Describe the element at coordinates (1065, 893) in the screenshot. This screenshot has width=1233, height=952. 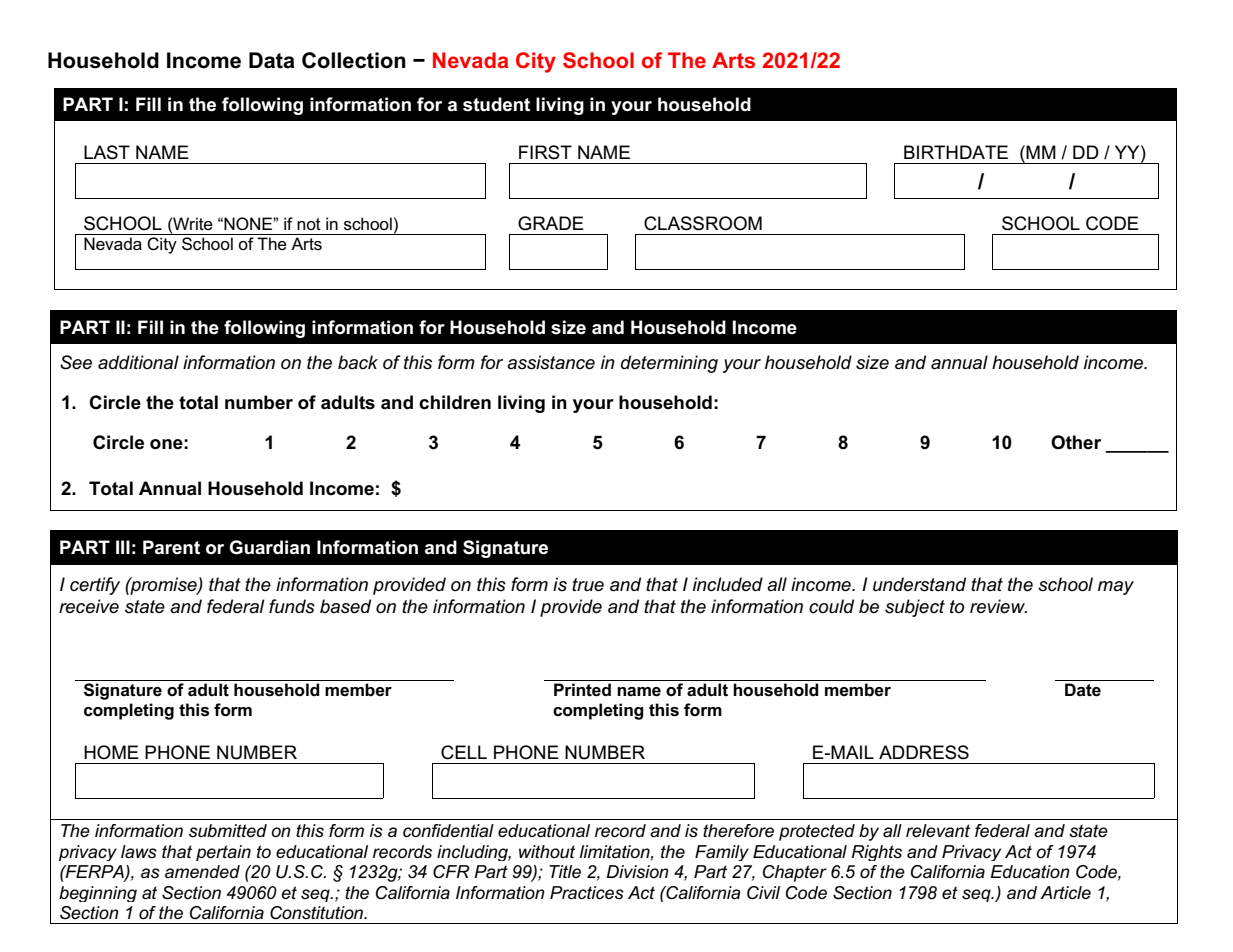
I see `Article` at that location.
